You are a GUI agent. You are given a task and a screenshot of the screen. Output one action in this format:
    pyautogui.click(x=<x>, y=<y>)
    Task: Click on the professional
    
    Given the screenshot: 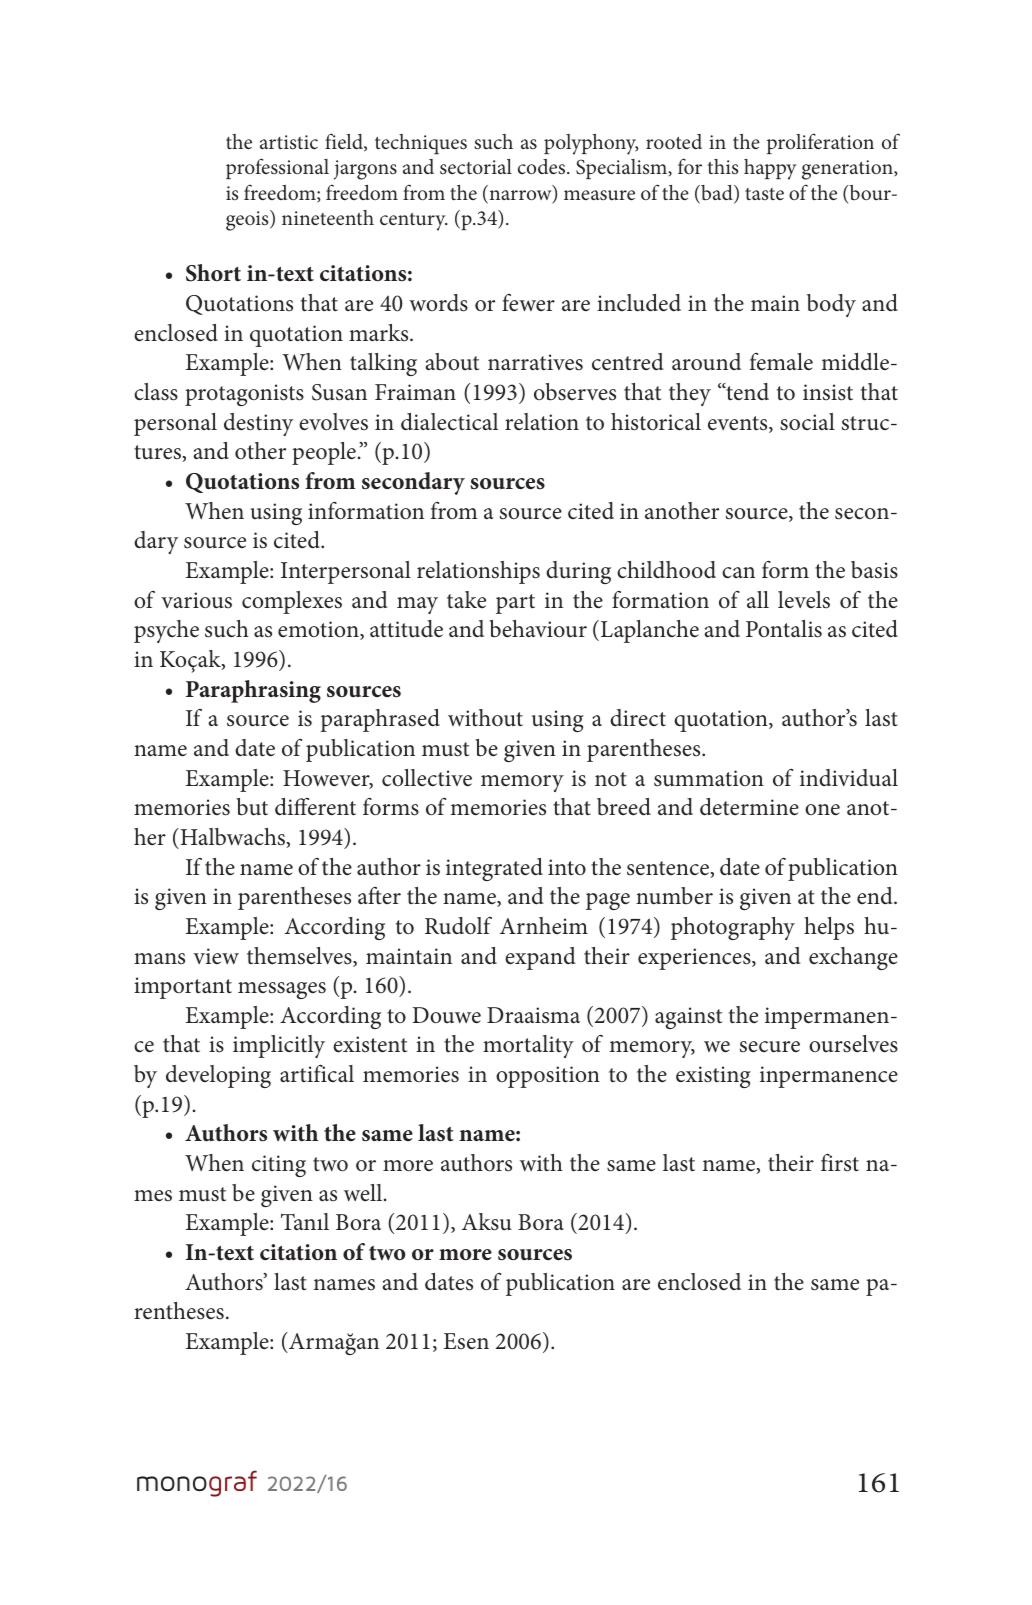 What is the action you would take?
    pyautogui.click(x=277, y=168)
